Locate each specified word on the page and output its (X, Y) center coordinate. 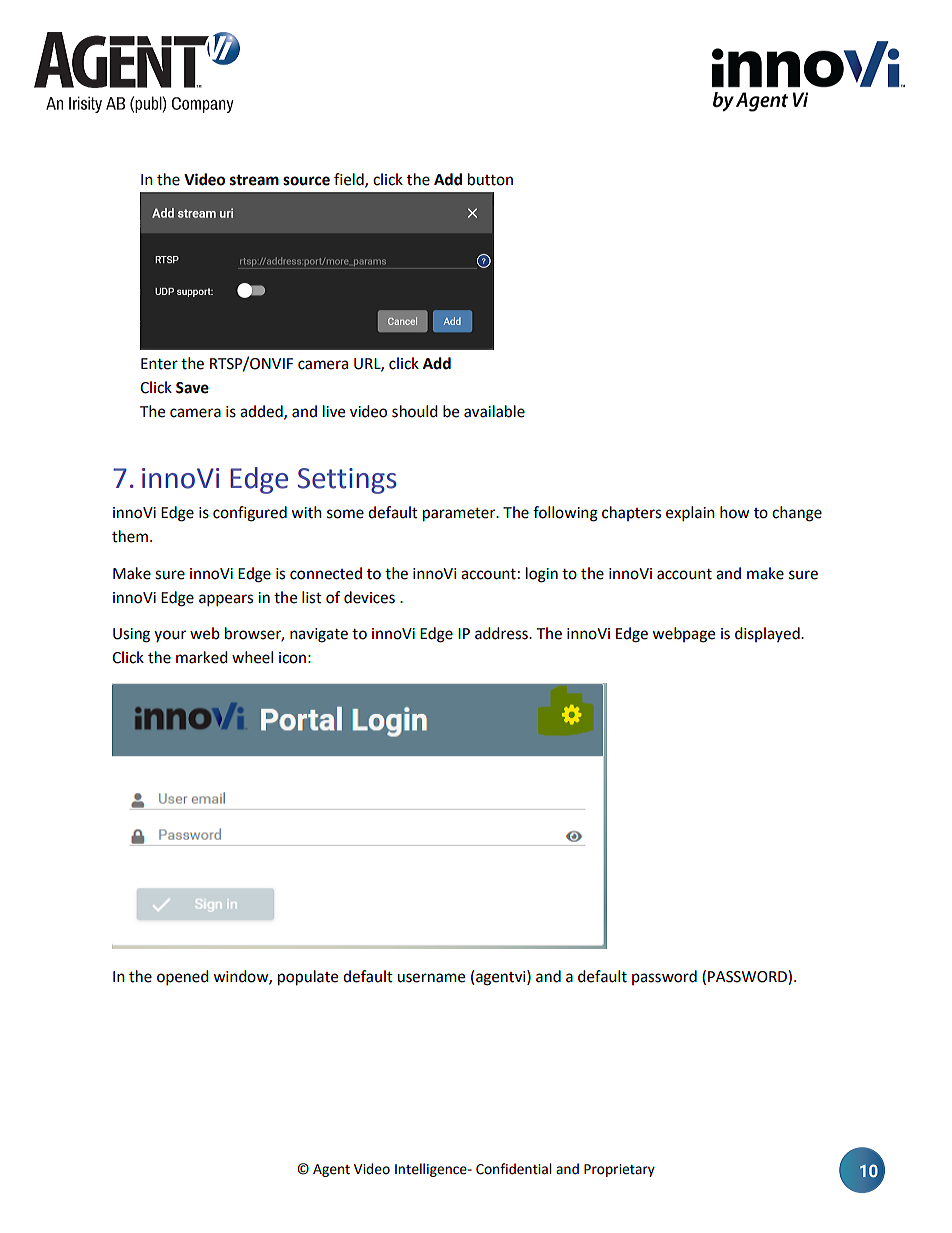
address (502, 633)
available (494, 411)
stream (254, 180)
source (306, 181)
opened (183, 978)
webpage (683, 635)
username (431, 978)
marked (202, 657)
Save (192, 388)
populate (308, 978)
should (415, 411)
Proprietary (619, 1170)
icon (292, 658)
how (735, 512)
